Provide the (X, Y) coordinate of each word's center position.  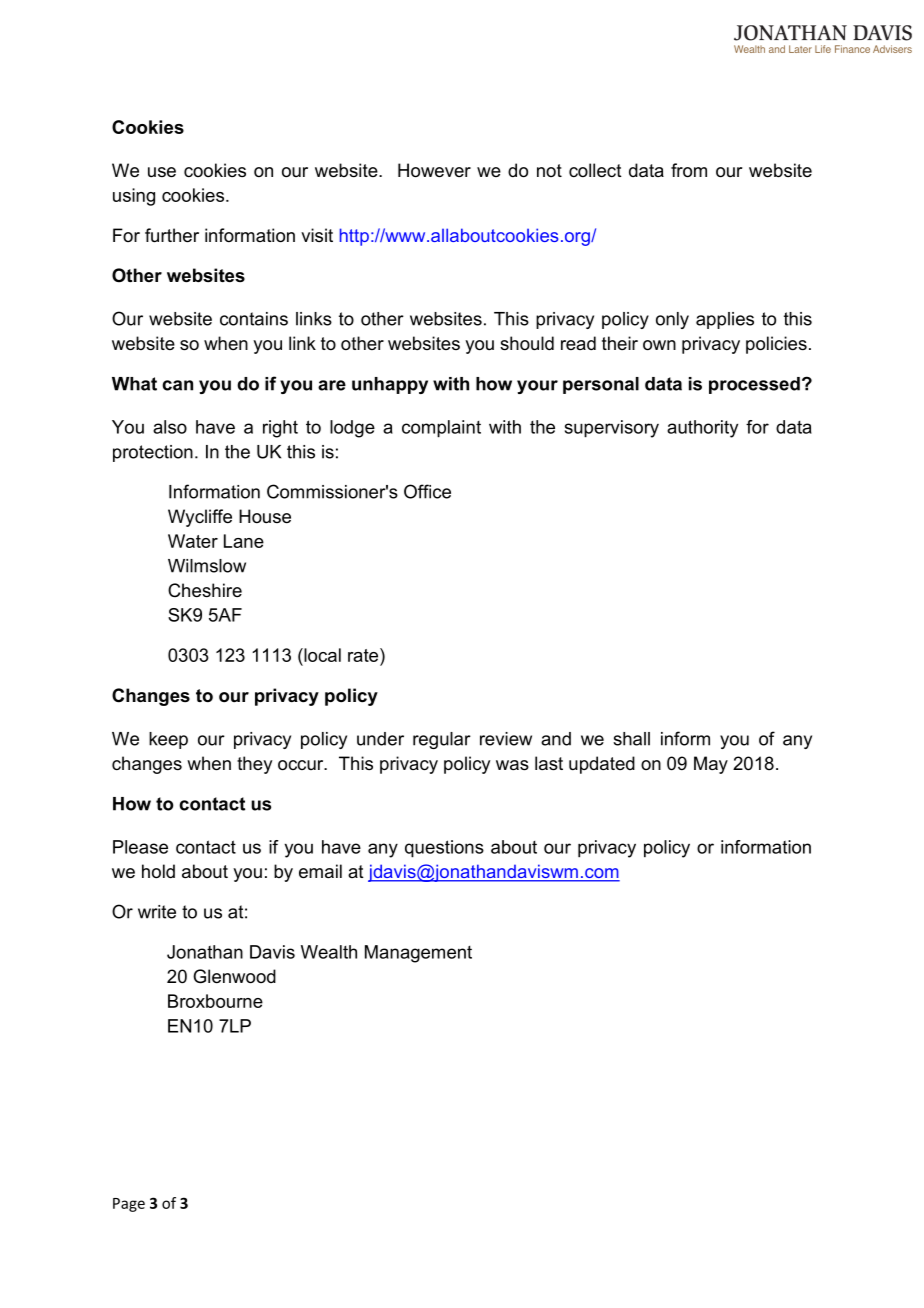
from (689, 170)
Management (418, 954)
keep (168, 740)
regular (442, 740)
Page (129, 1205)
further (172, 235)
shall (631, 739)
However (434, 170)
